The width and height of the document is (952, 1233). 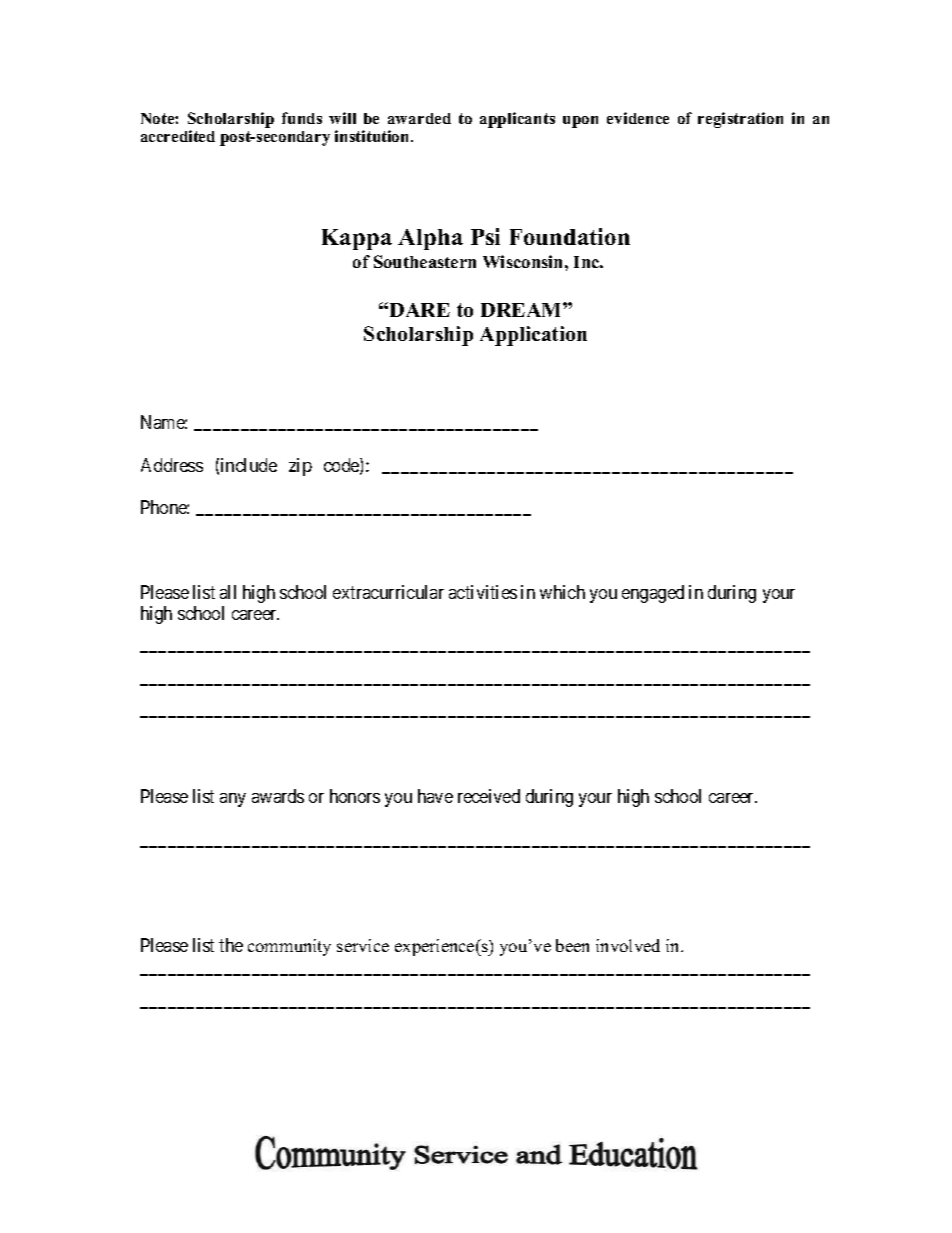 I want to click on evidence, so click(x=638, y=118).
